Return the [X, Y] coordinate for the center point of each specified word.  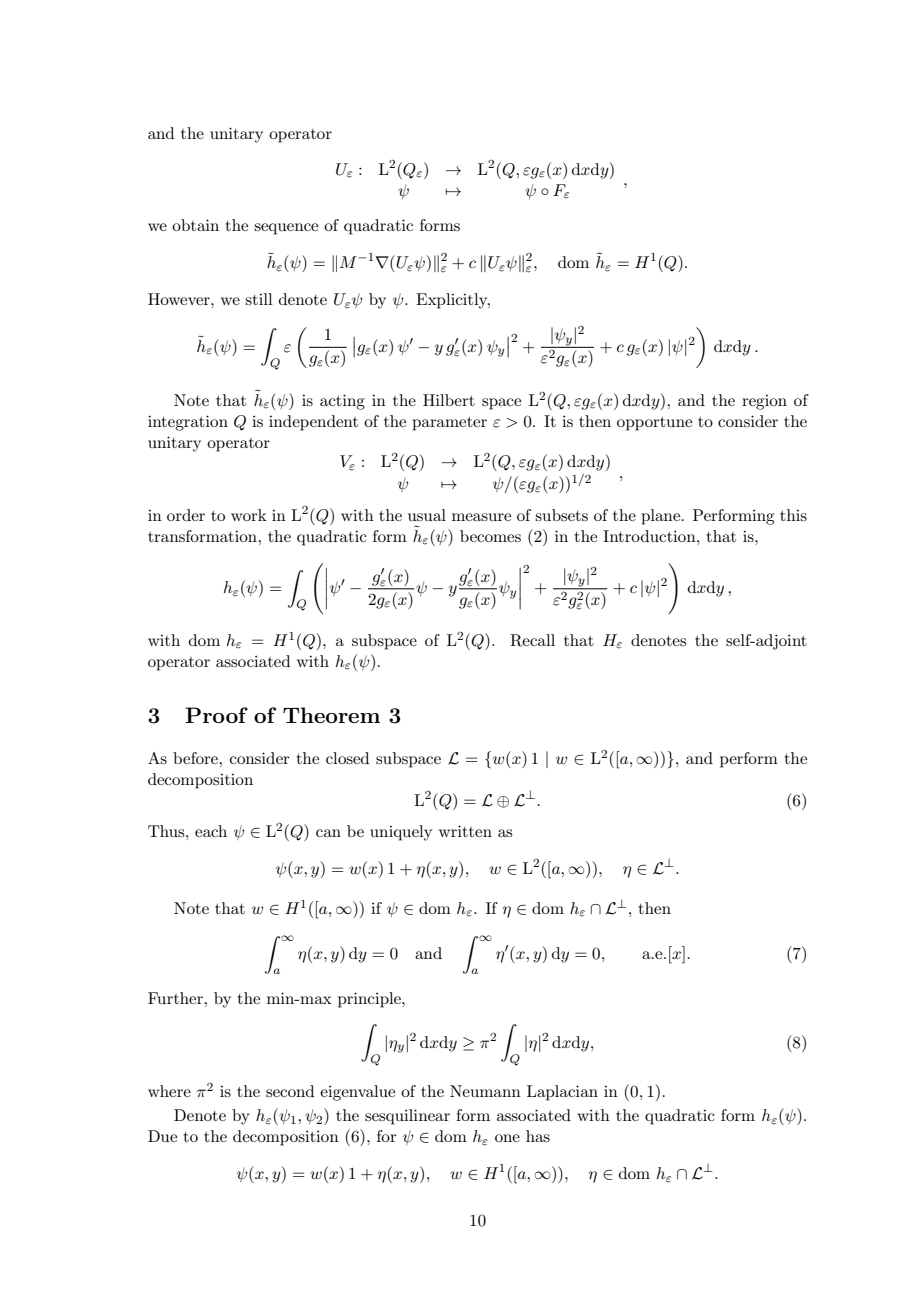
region [764, 402]
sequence [286, 229]
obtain [195, 225]
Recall [532, 640]
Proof [216, 715]
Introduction [650, 536]
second [290, 1091]
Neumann [485, 1091]
